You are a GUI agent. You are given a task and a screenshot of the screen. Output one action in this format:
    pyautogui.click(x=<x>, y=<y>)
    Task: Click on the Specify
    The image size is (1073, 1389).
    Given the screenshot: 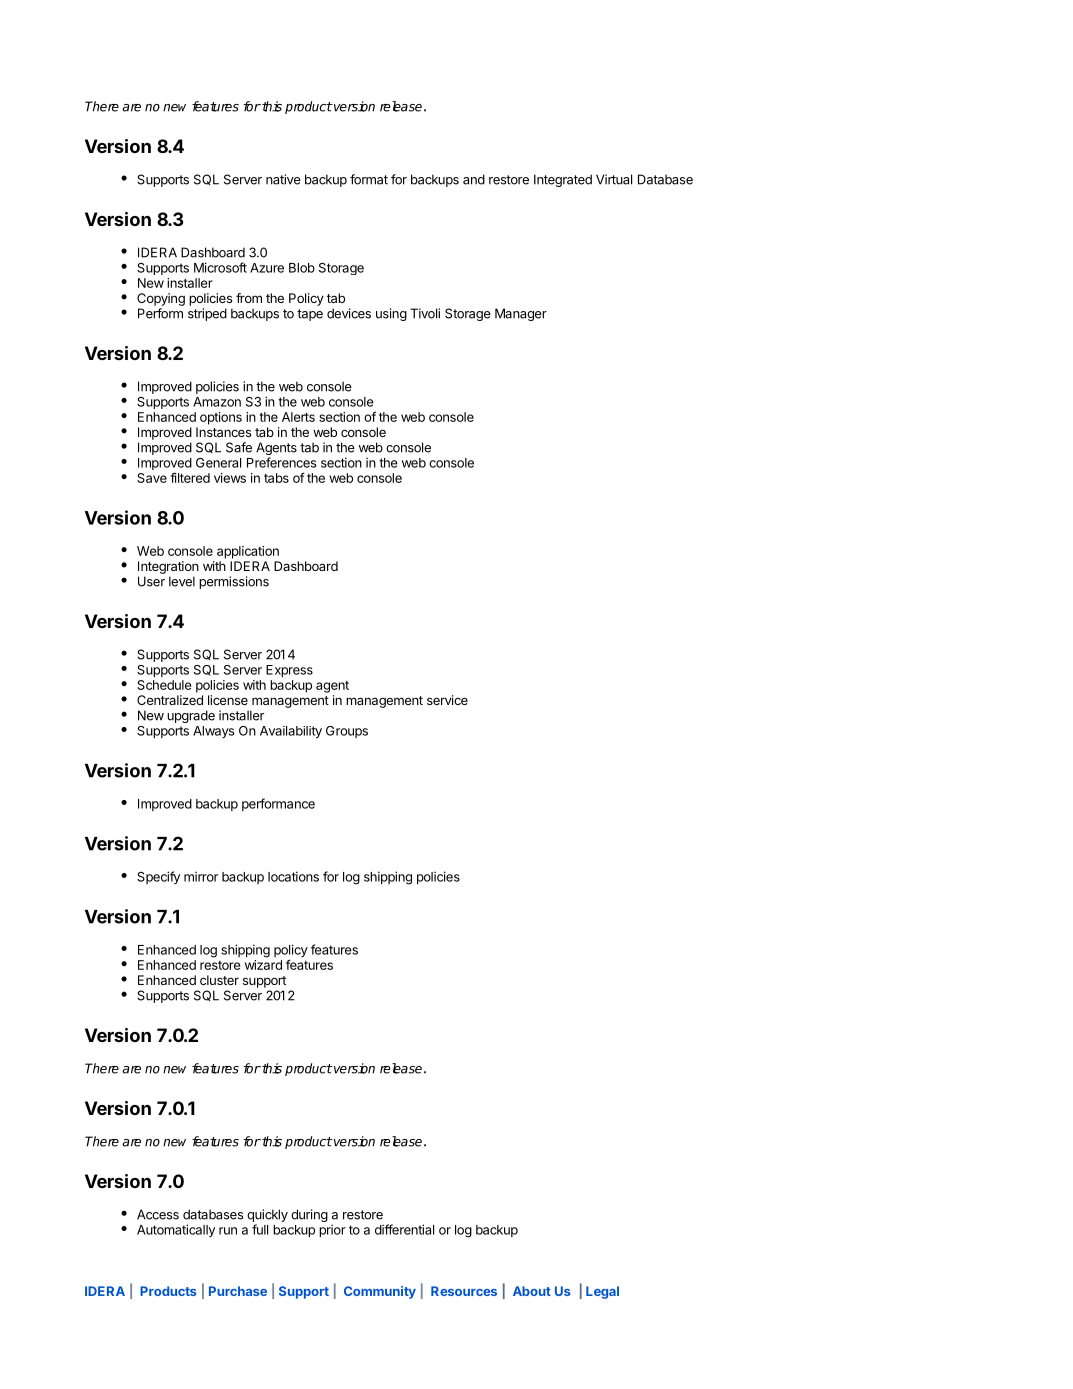 What is the action you would take?
    pyautogui.click(x=158, y=877)
